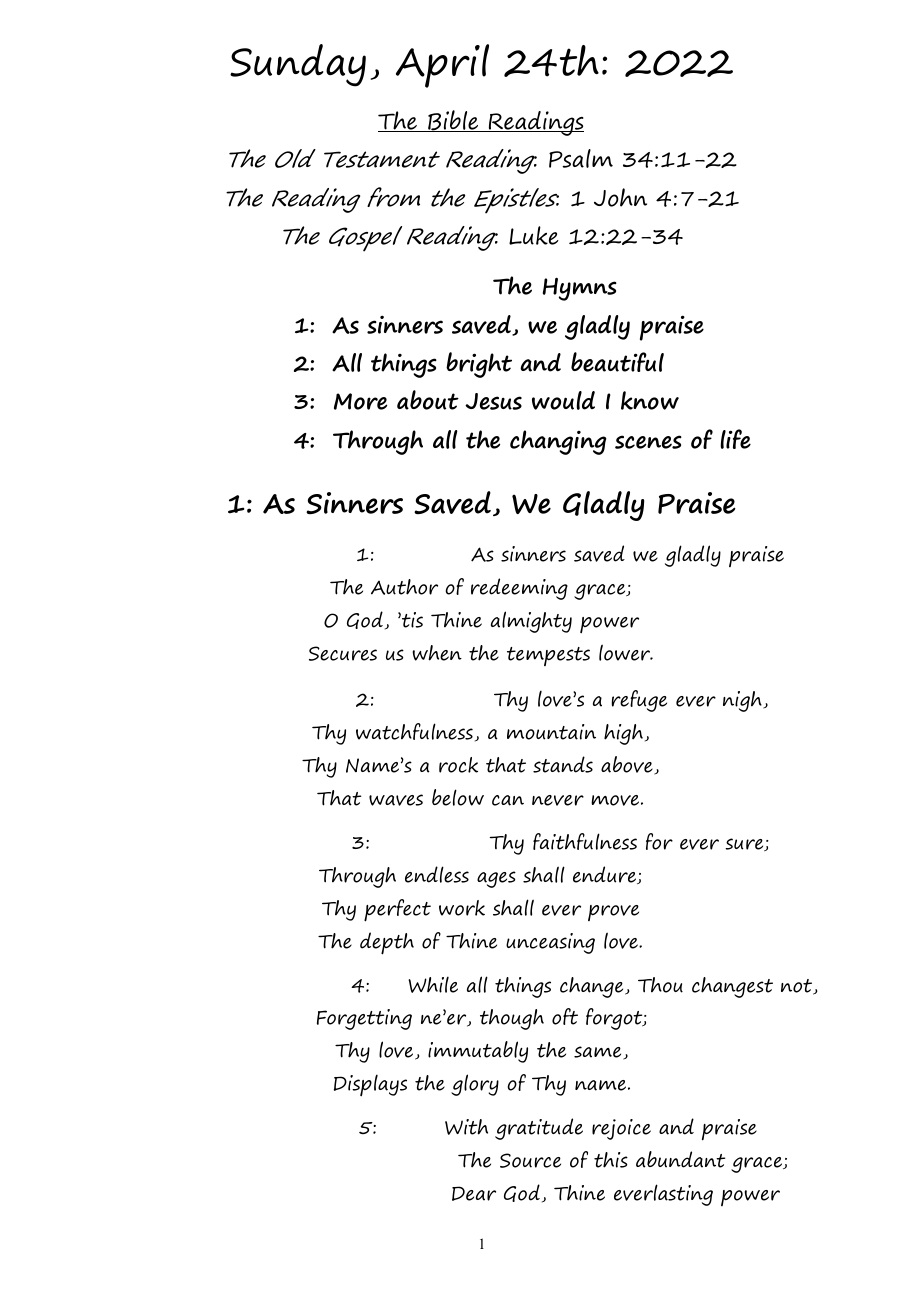 The width and height of the page is (924, 1308). Describe the element at coordinates (620, 197) in the page. I see `John` at that location.
